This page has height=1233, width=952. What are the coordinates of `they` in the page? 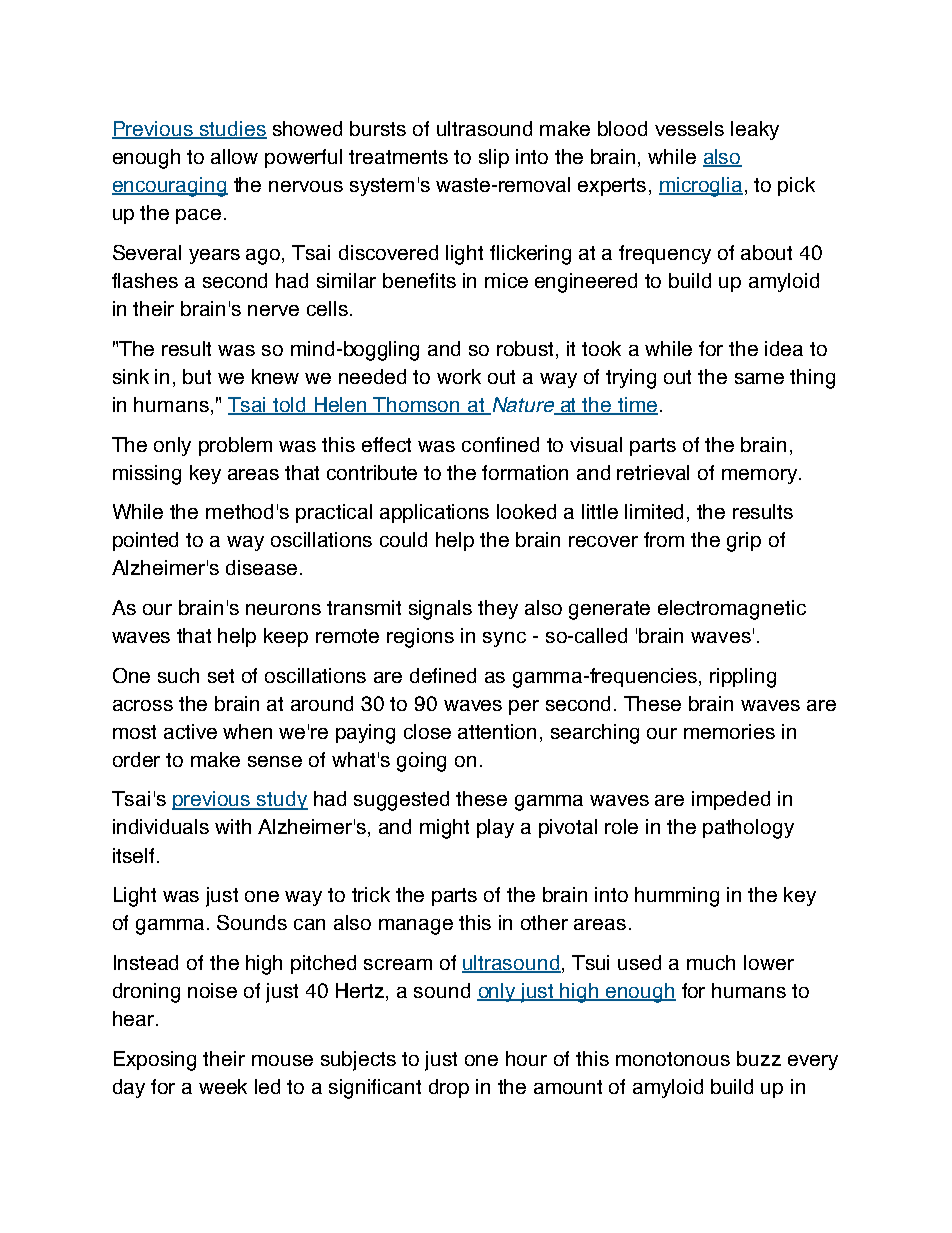 It's located at (498, 609).
